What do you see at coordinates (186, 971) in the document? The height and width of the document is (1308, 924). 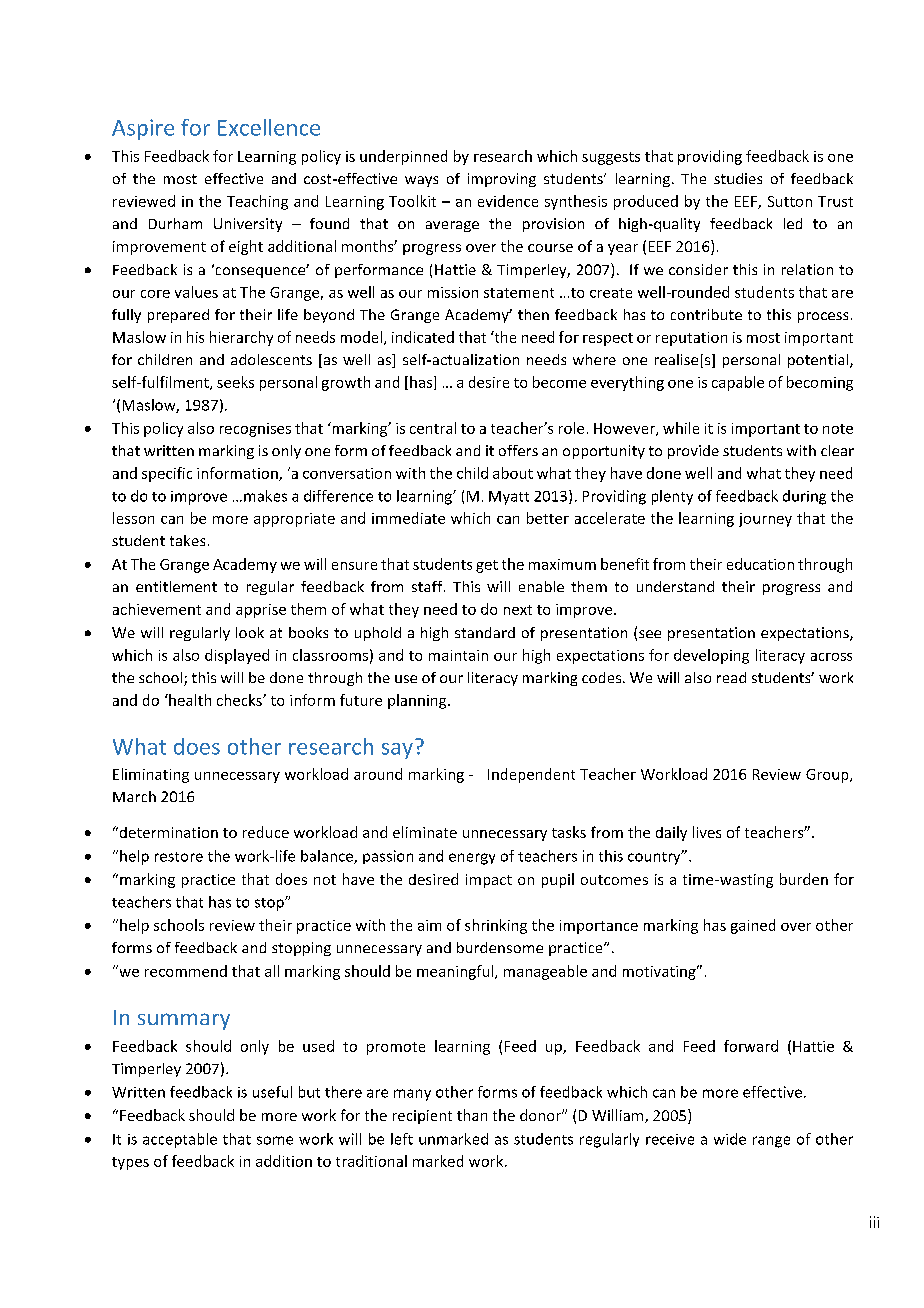 I see `recommend` at bounding box center [186, 971].
